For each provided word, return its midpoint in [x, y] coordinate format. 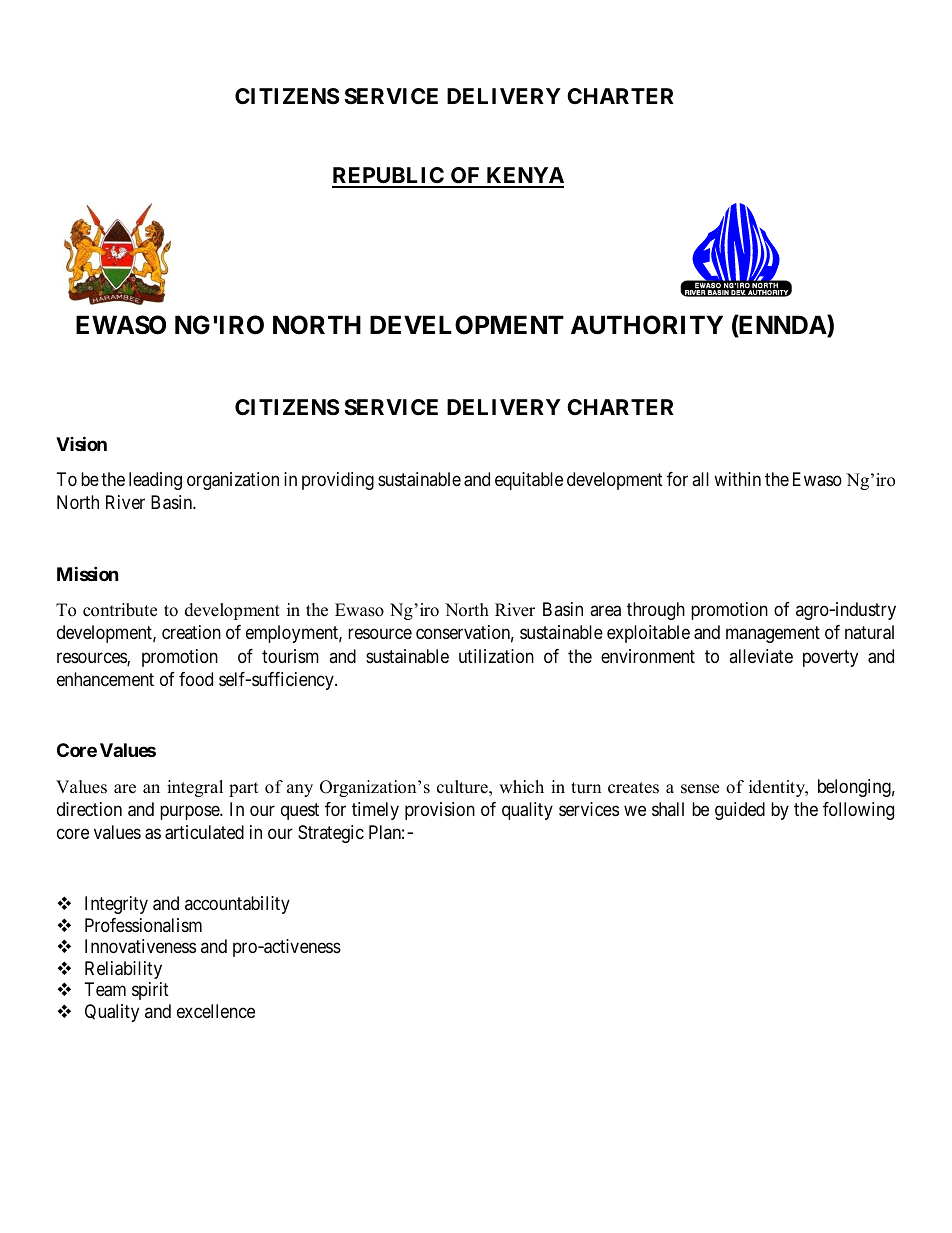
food [196, 679]
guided [740, 811]
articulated [204, 832]
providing [338, 481]
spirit [150, 991]
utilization [496, 656]
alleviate [761, 656]
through [656, 611]
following [858, 811]
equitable [529, 481]
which [521, 787]
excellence [216, 1011]
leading [155, 481]
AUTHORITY [647, 325]
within [737, 479]
